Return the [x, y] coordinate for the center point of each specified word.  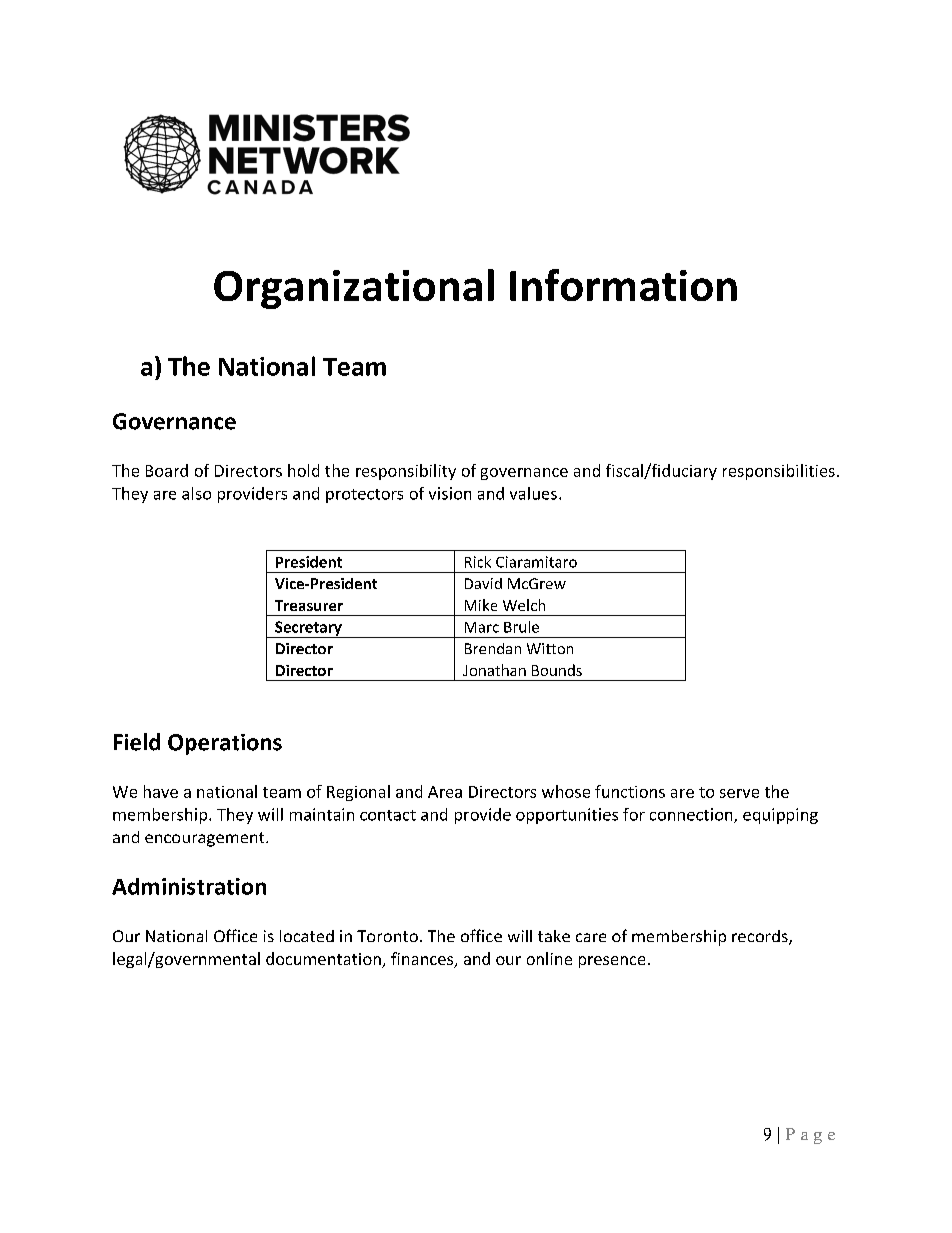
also [196, 493]
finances [423, 960]
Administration [189, 886]
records [761, 937]
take [554, 936]
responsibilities [779, 472]
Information [623, 285]
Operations [225, 744]
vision [450, 493]
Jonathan [494, 670]
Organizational [354, 289]
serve [739, 793]
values [533, 493]
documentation [324, 960]
